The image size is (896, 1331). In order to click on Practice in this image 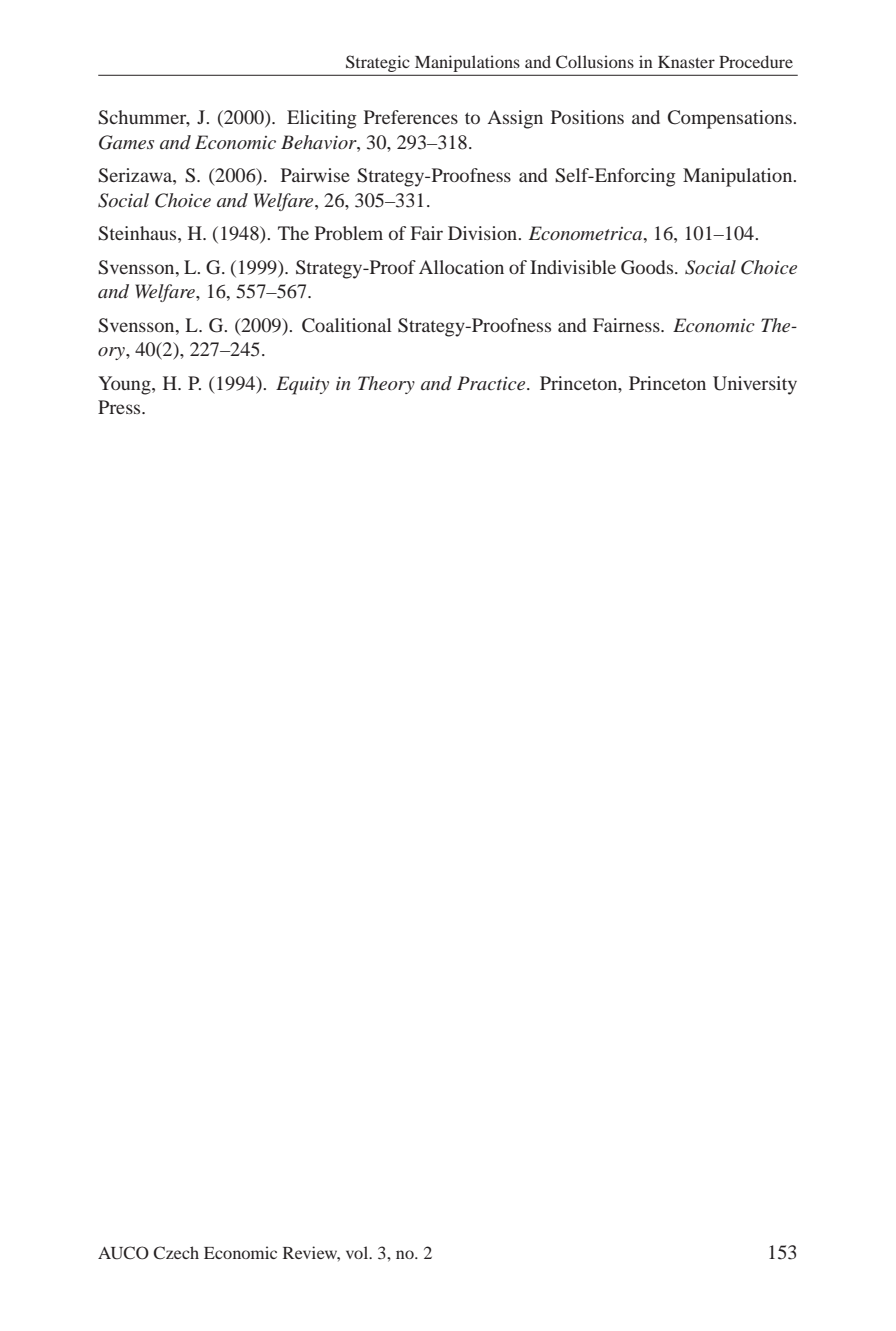, I will do `click(492, 383)`.
